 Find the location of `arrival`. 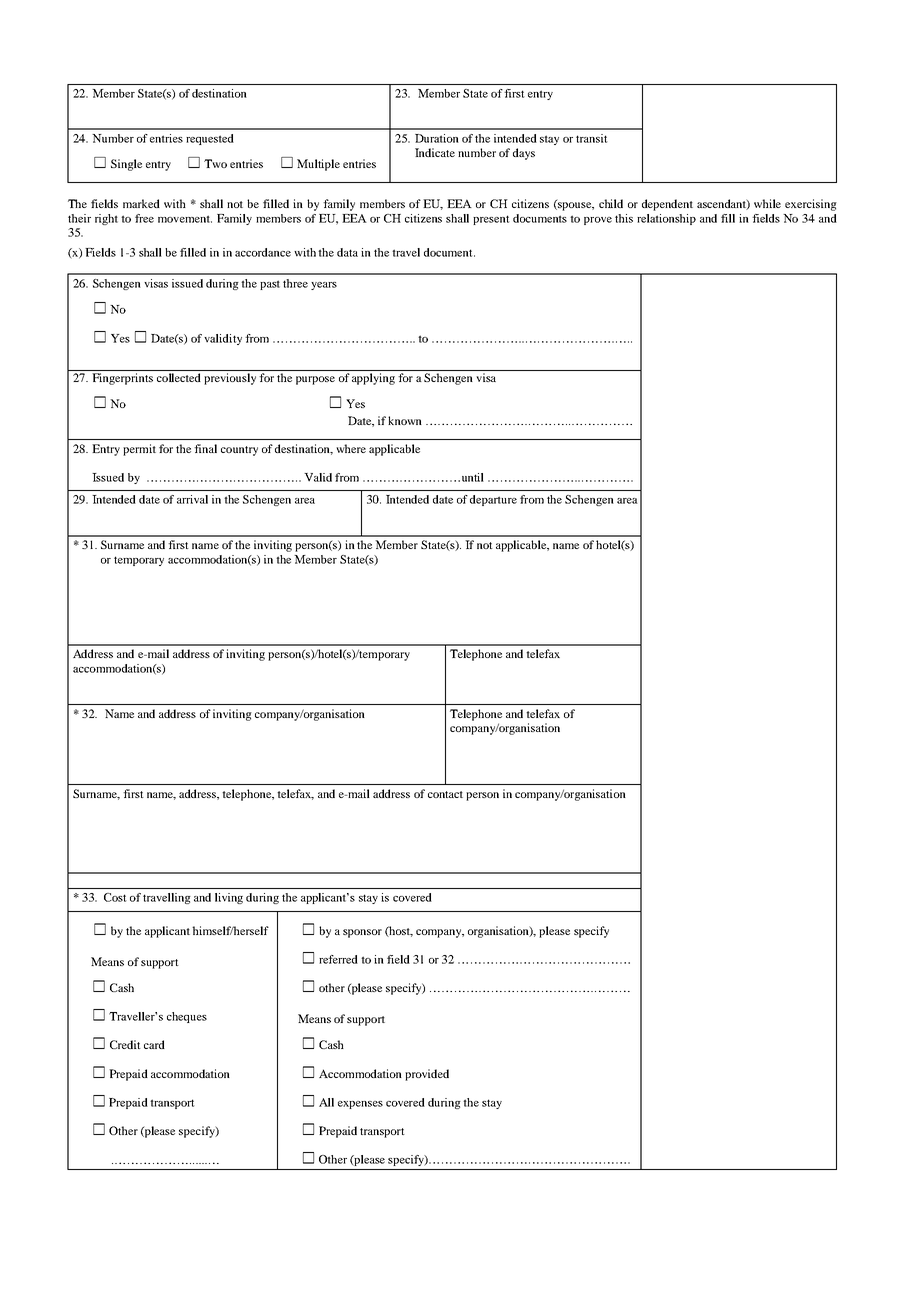

arrival is located at coordinates (192, 499).
